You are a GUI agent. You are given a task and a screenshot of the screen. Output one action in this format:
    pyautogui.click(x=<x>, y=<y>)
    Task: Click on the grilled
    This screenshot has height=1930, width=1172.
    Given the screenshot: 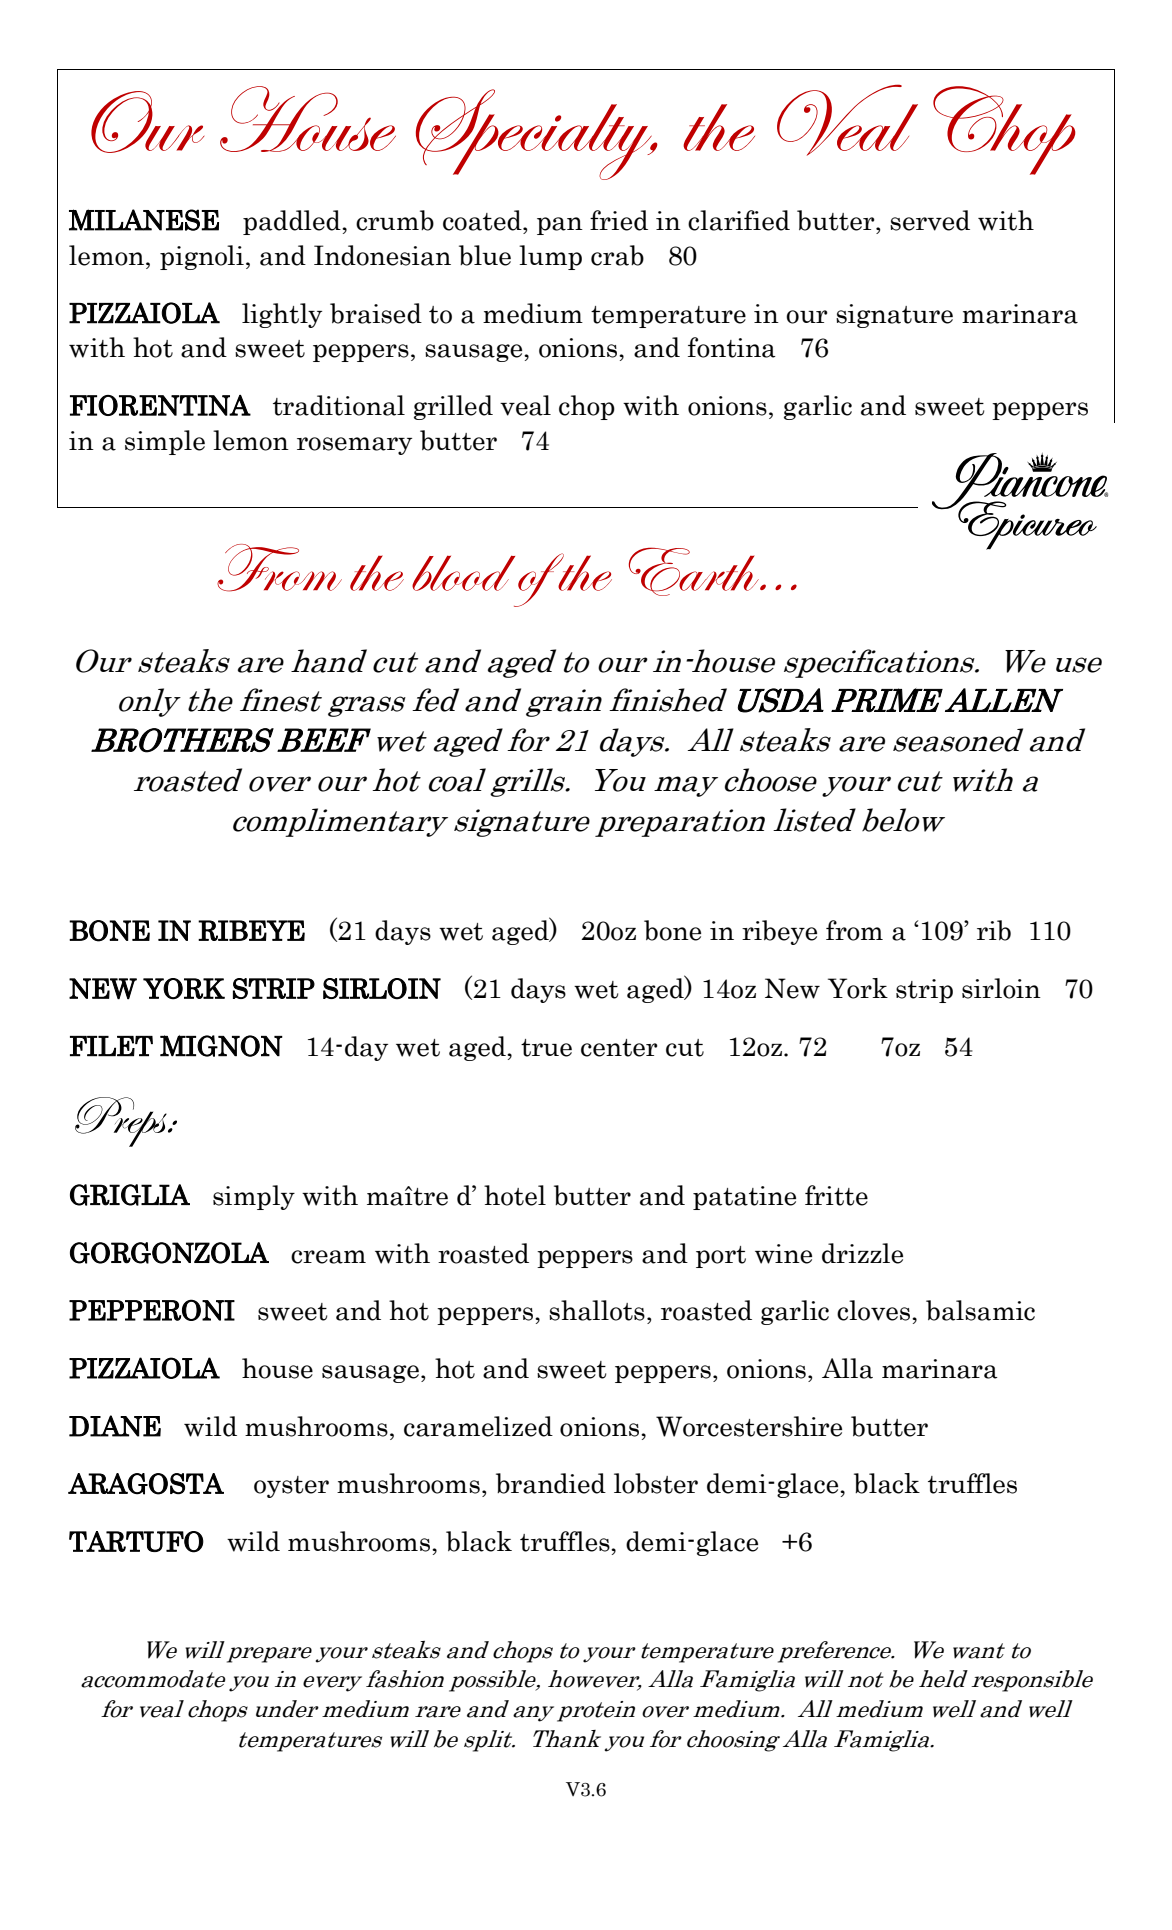 What is the action you would take?
    pyautogui.click(x=453, y=407)
